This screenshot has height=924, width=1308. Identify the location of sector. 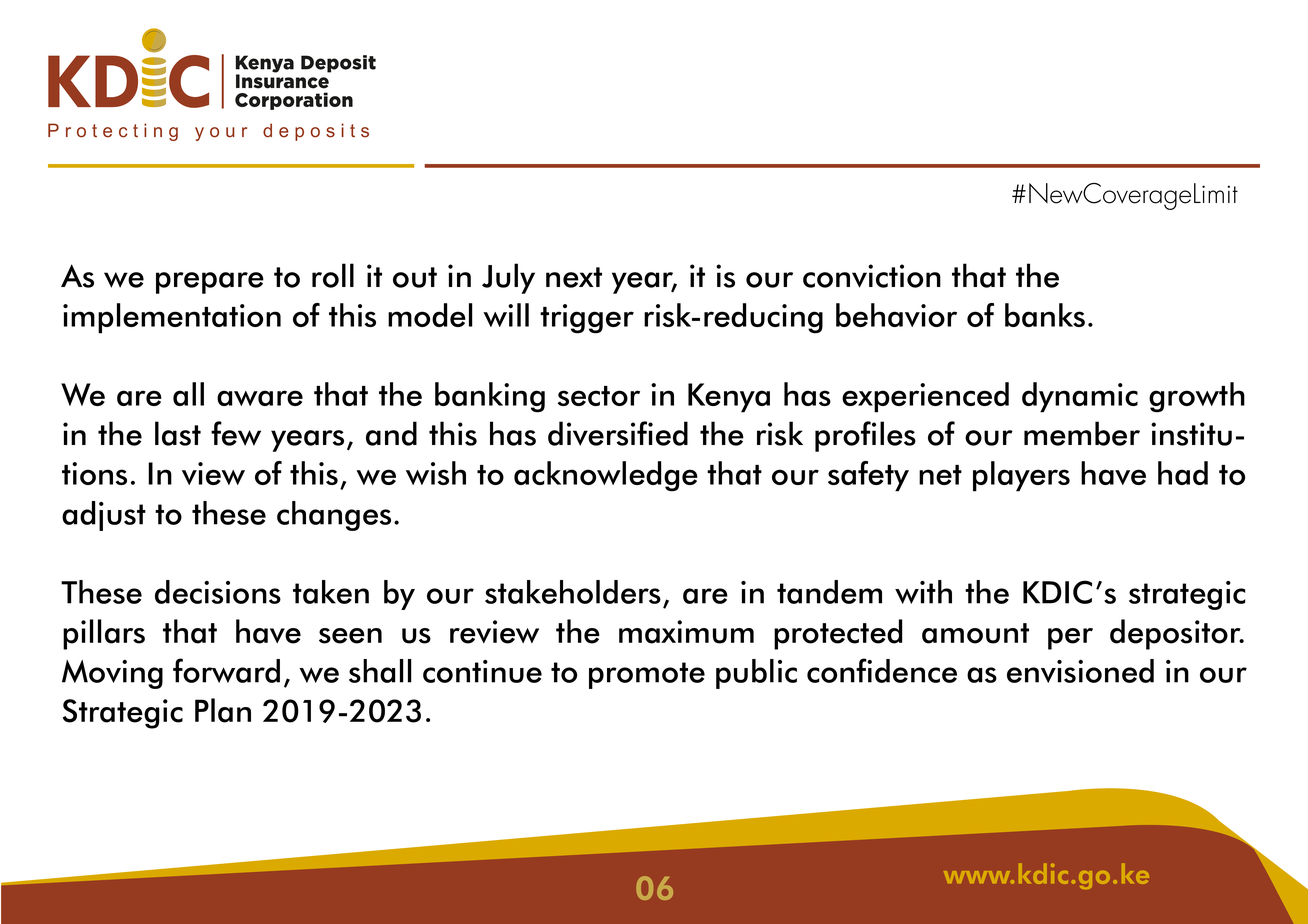
(599, 396).
